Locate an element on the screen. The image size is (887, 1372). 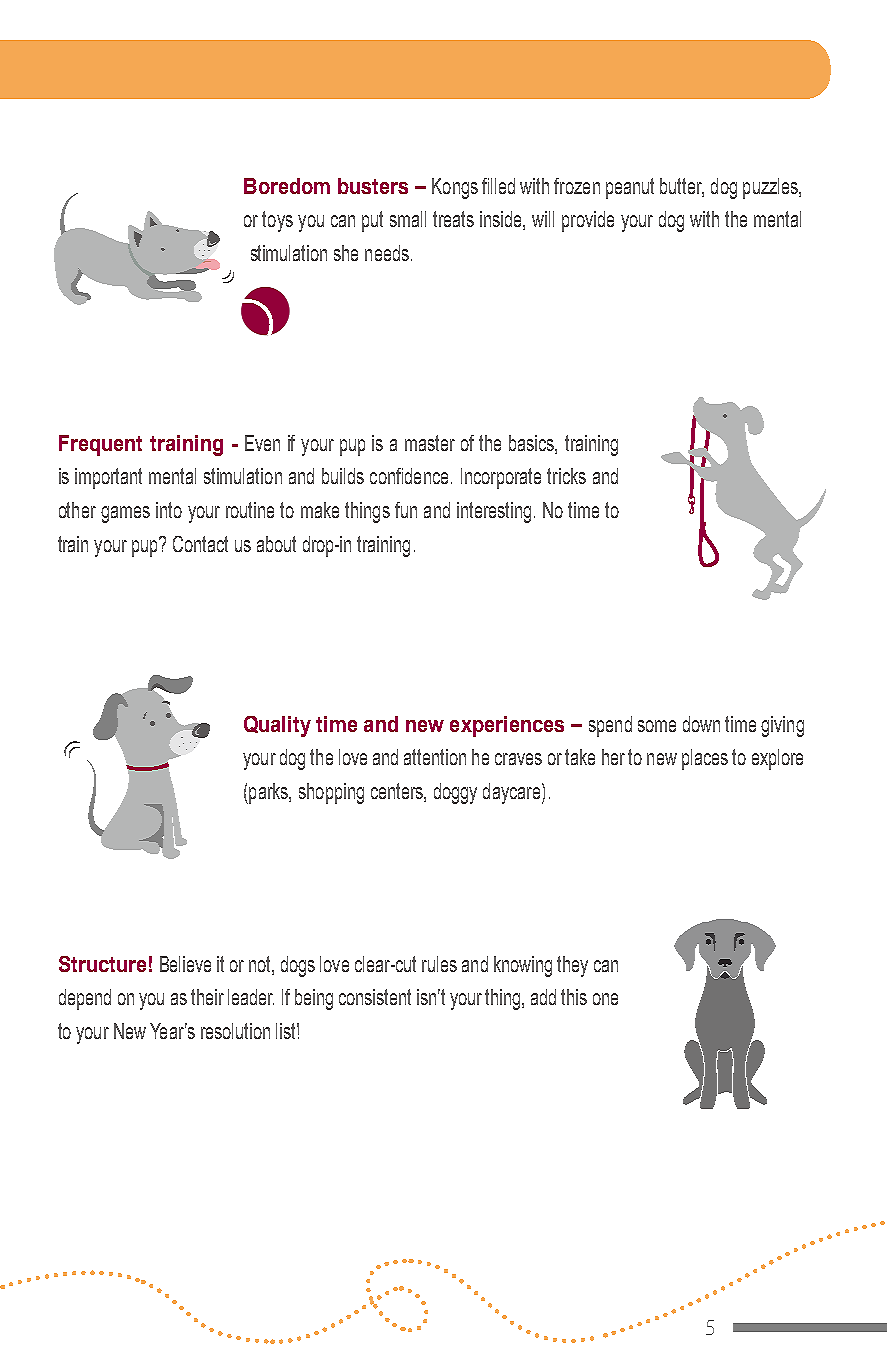
down is located at coordinates (701, 724).
